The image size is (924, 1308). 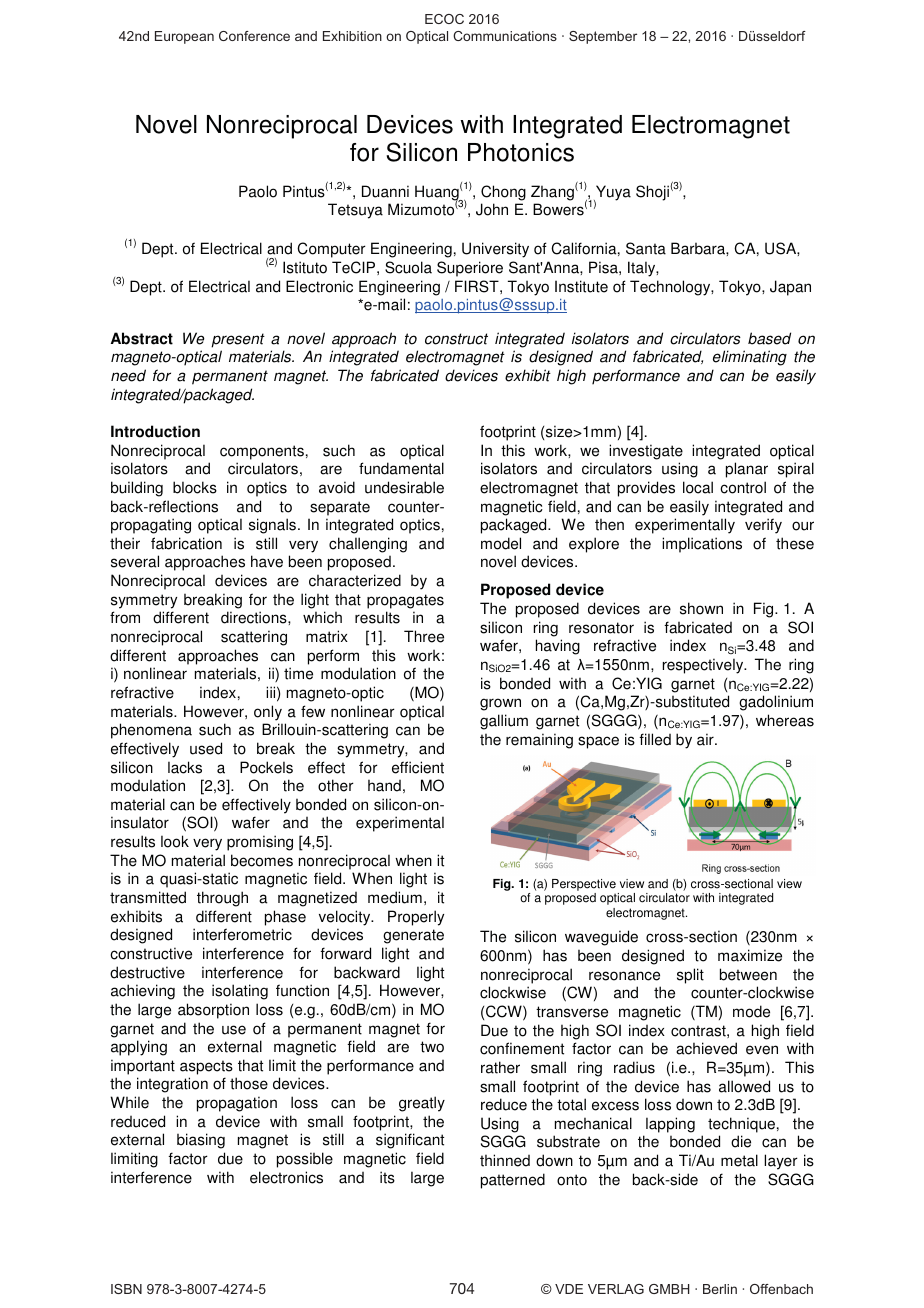 What do you see at coordinates (238, 340) in the screenshot?
I see `present` at bounding box center [238, 340].
